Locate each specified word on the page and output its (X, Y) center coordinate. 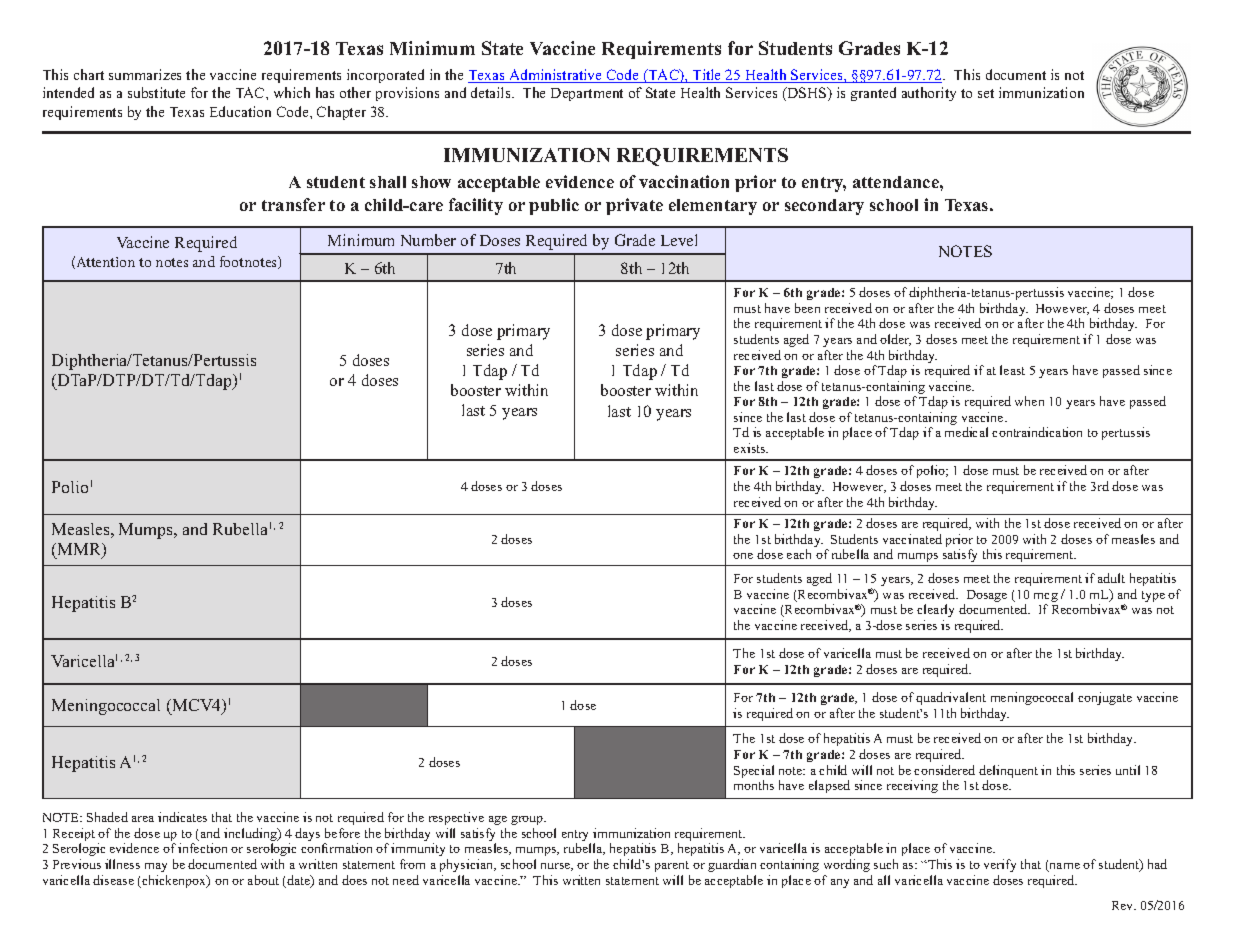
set (986, 93)
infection (202, 848)
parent (672, 866)
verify (1000, 865)
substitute (156, 92)
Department (587, 94)
